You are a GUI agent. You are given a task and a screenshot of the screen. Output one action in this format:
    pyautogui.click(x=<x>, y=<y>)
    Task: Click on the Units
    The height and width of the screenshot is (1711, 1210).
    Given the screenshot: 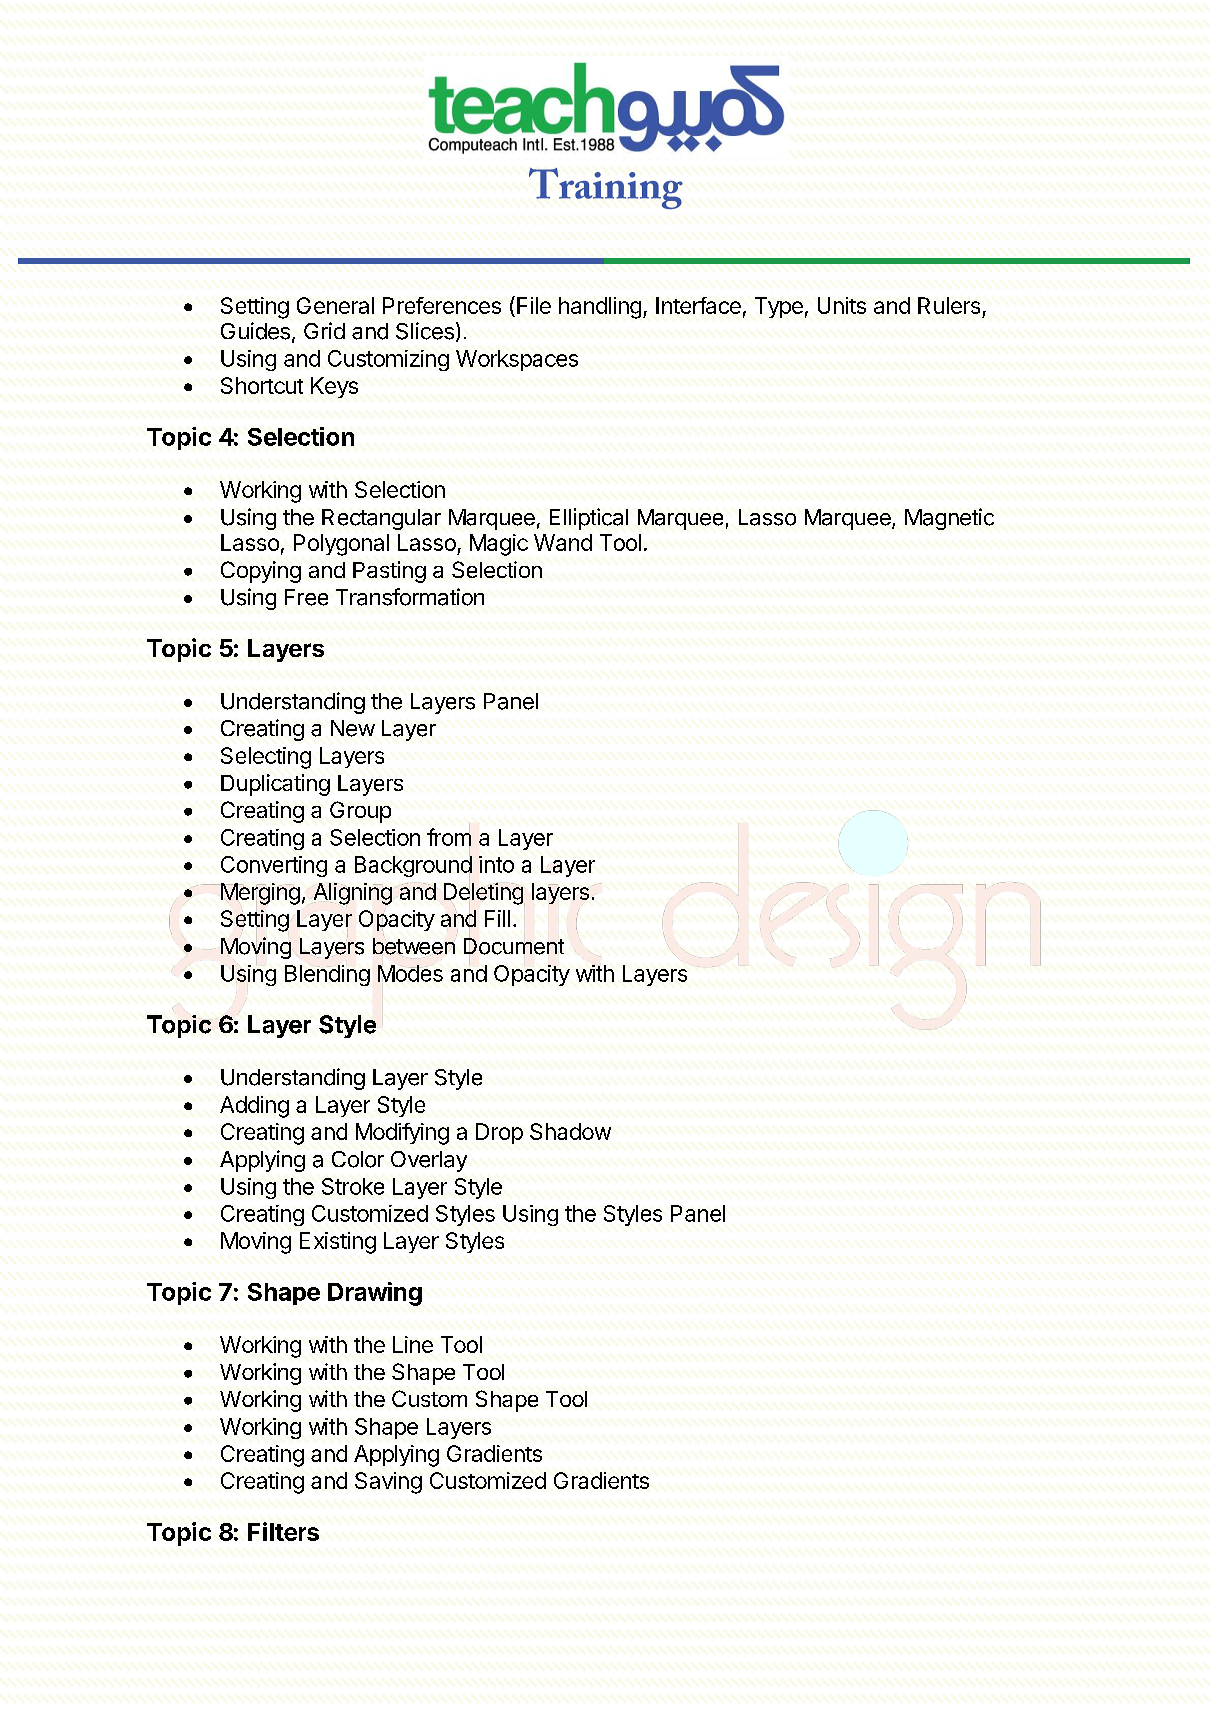 What is the action you would take?
    pyautogui.click(x=842, y=305)
